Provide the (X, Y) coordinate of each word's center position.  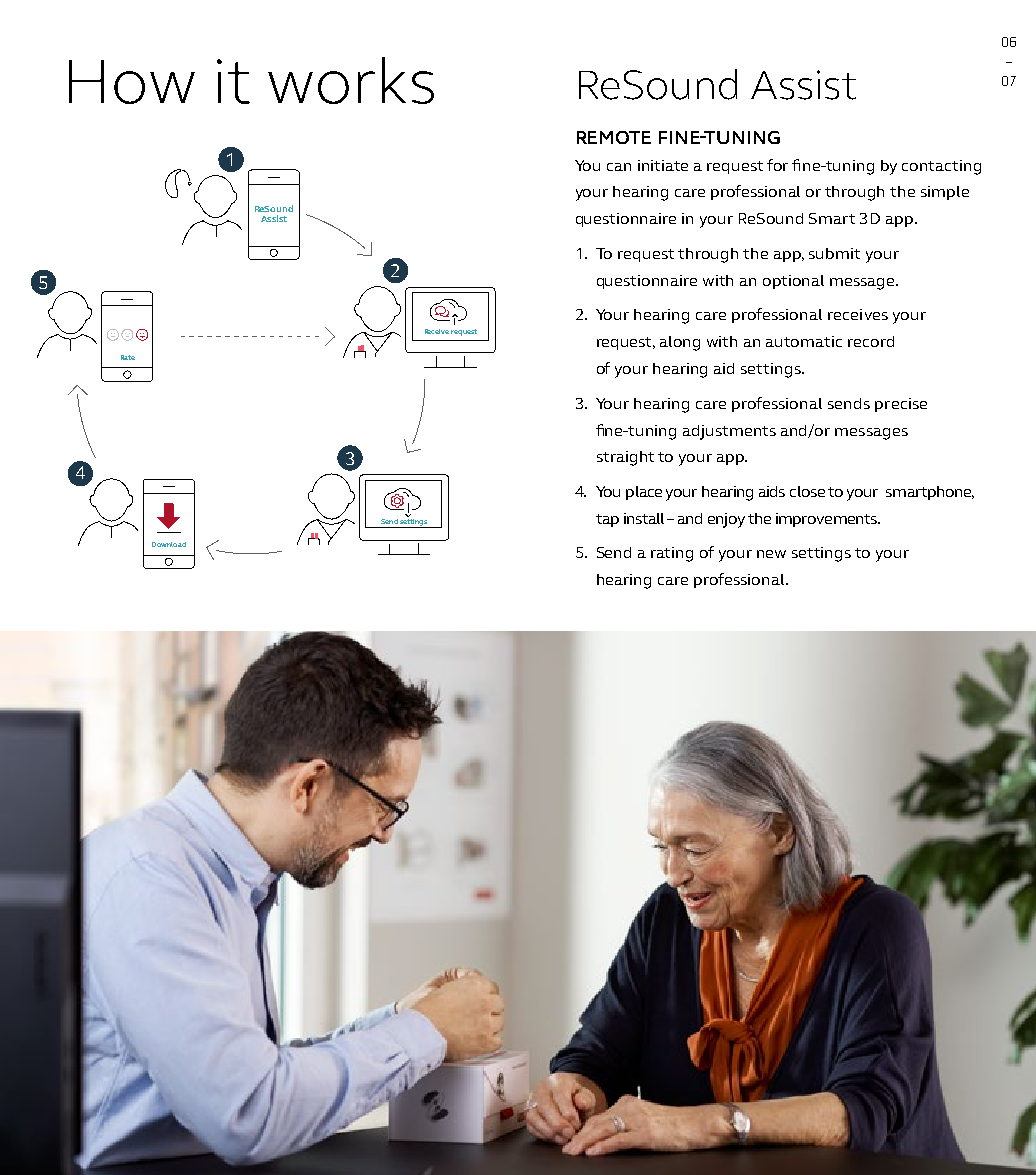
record (871, 341)
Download (169, 544)
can (619, 167)
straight (625, 458)
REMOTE (614, 137)
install (644, 518)
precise (901, 405)
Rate (128, 357)
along (680, 343)
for (777, 165)
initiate (663, 165)
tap (607, 520)
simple (945, 193)
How (132, 82)
